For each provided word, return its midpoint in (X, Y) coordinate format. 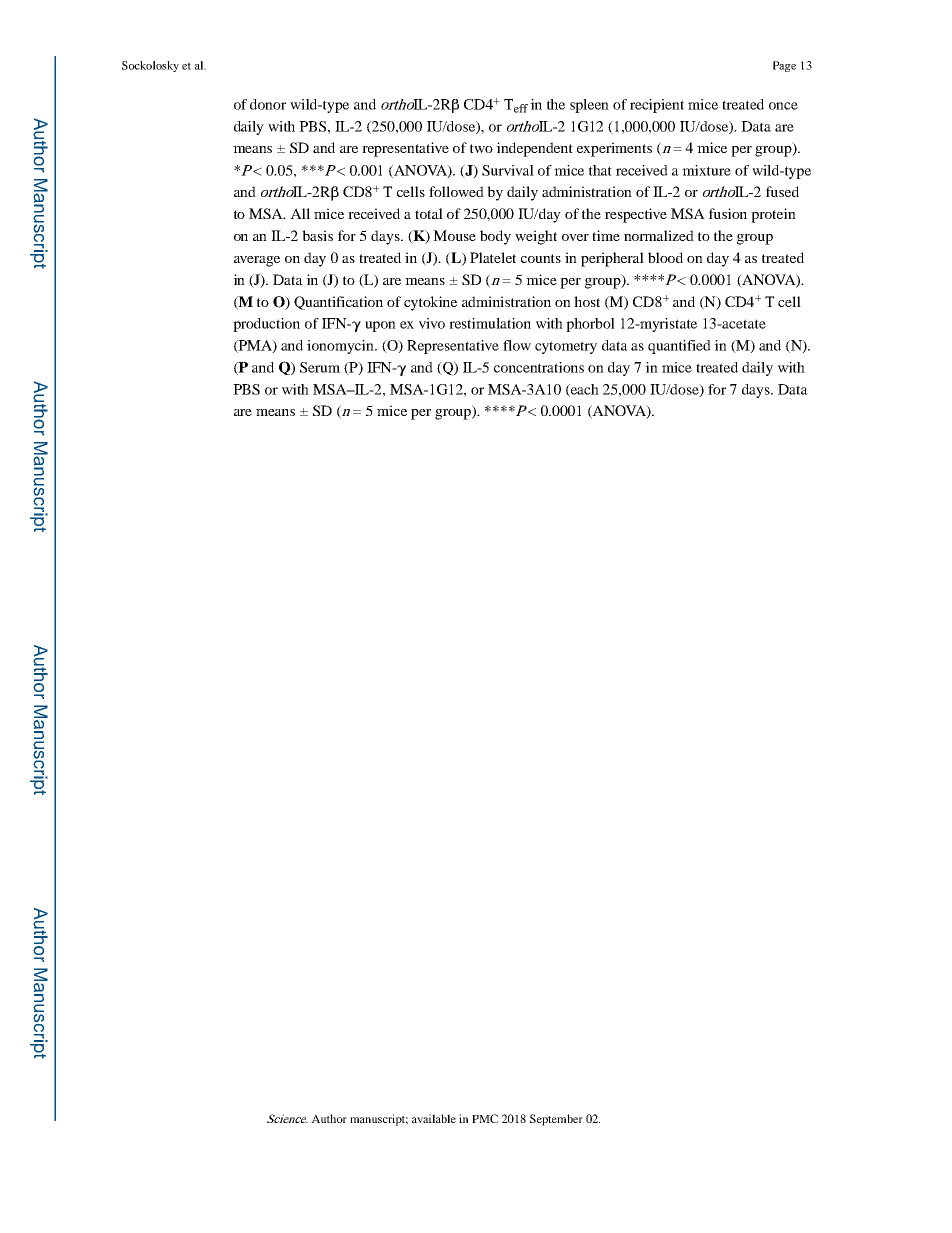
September (556, 1120)
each (584, 390)
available (434, 1118)
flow (517, 345)
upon (380, 326)
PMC (485, 1118)
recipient (657, 106)
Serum (320, 367)
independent (534, 149)
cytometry (566, 347)
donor (268, 104)
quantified (679, 347)
